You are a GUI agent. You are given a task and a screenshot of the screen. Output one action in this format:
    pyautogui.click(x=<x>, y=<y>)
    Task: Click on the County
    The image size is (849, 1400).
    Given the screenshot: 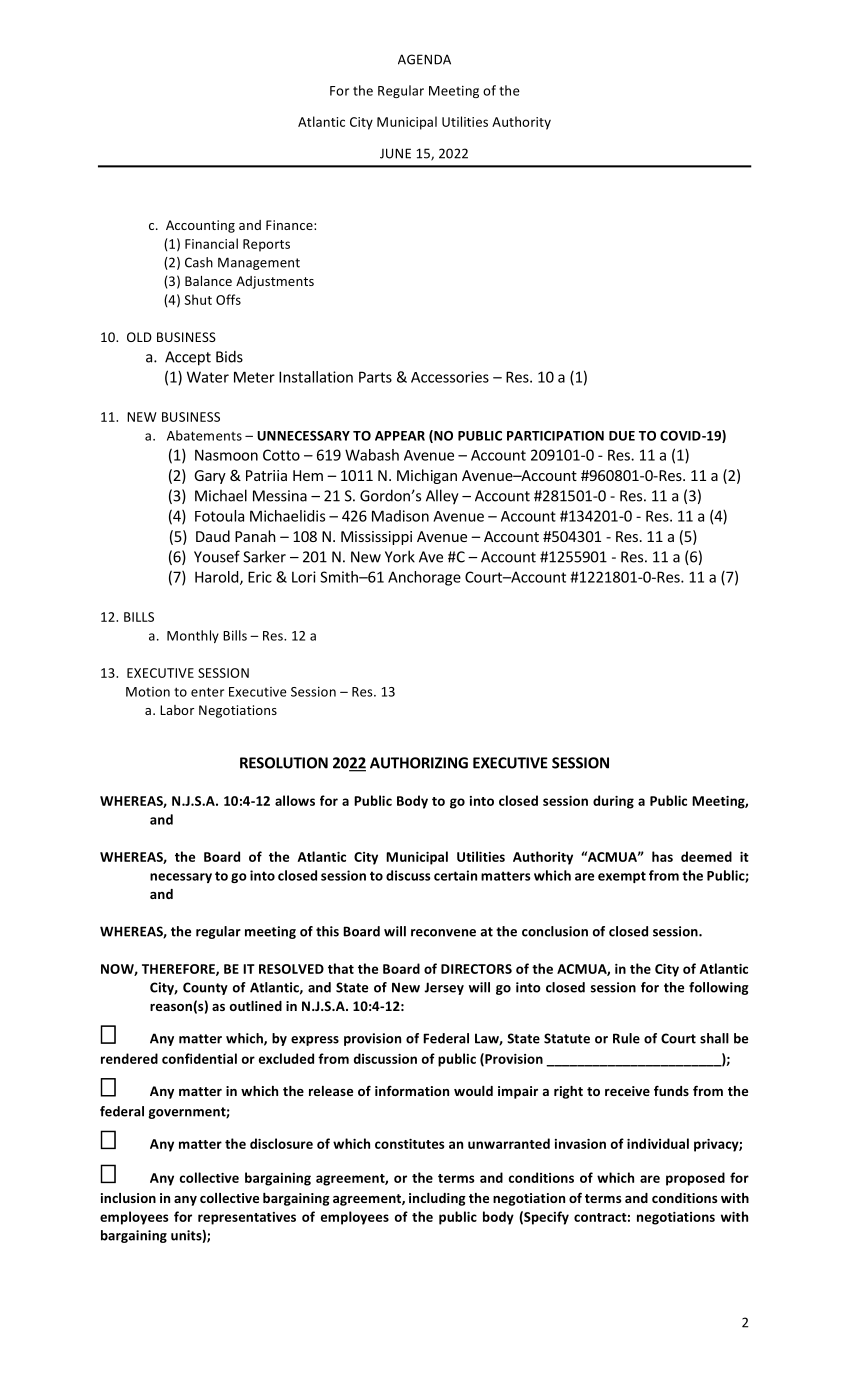 What is the action you would take?
    pyautogui.click(x=205, y=988)
